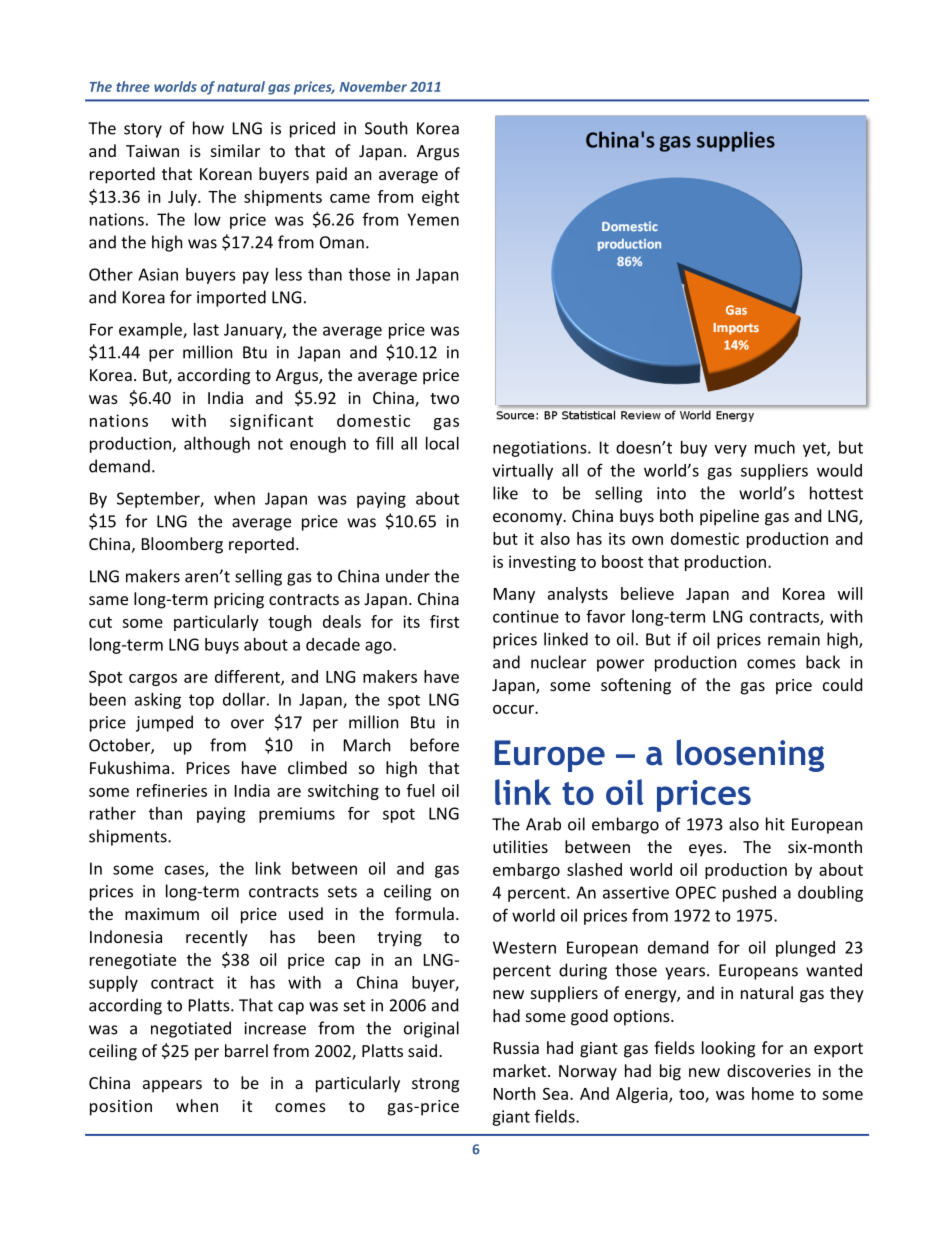  I want to click on South, so click(386, 128).
